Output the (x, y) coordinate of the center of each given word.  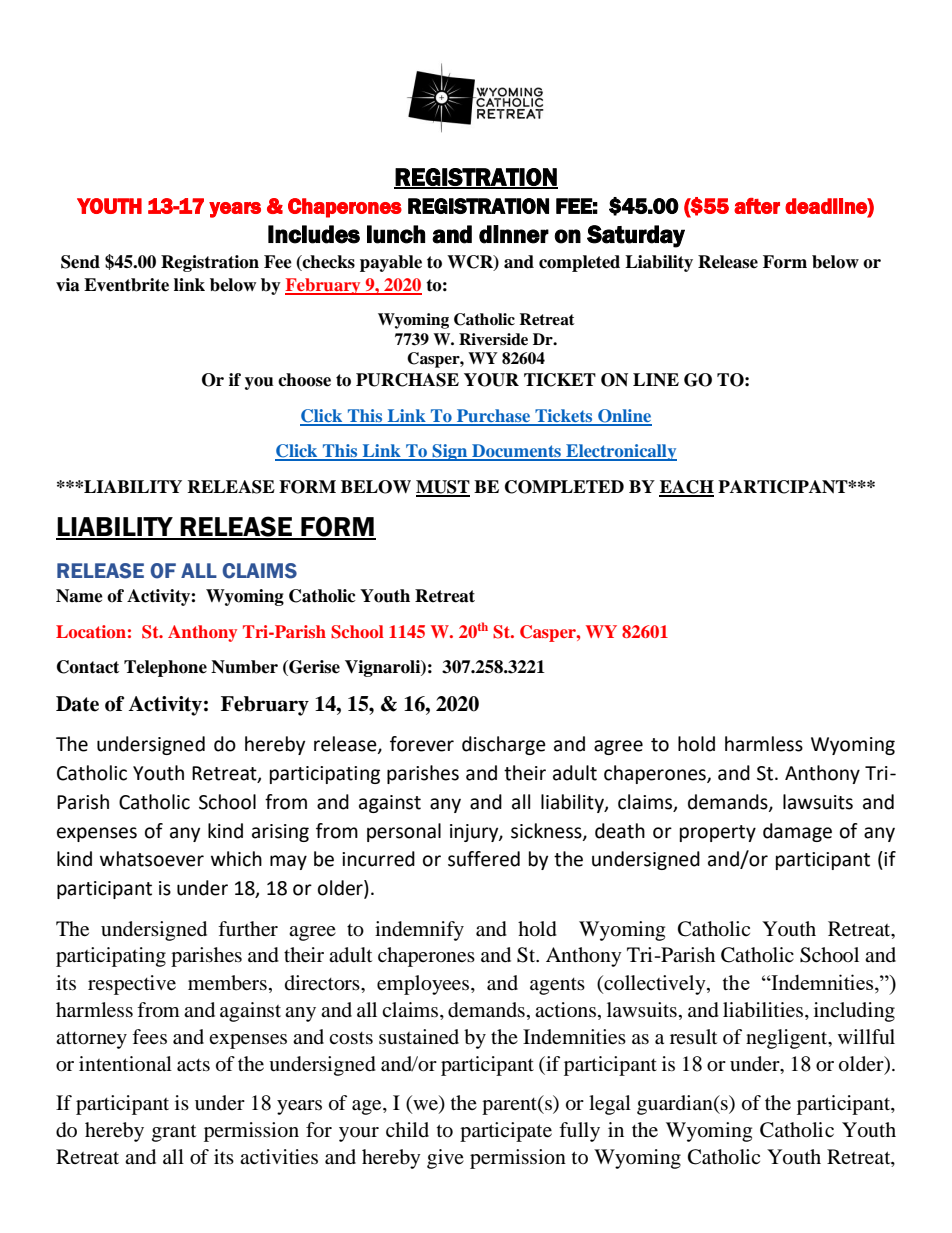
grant (174, 1133)
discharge (504, 745)
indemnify (419, 931)
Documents (516, 452)
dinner (514, 234)
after (757, 206)
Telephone (165, 668)
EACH (686, 488)
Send (80, 262)
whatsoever (152, 859)
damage (797, 832)
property (718, 833)
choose (304, 380)
